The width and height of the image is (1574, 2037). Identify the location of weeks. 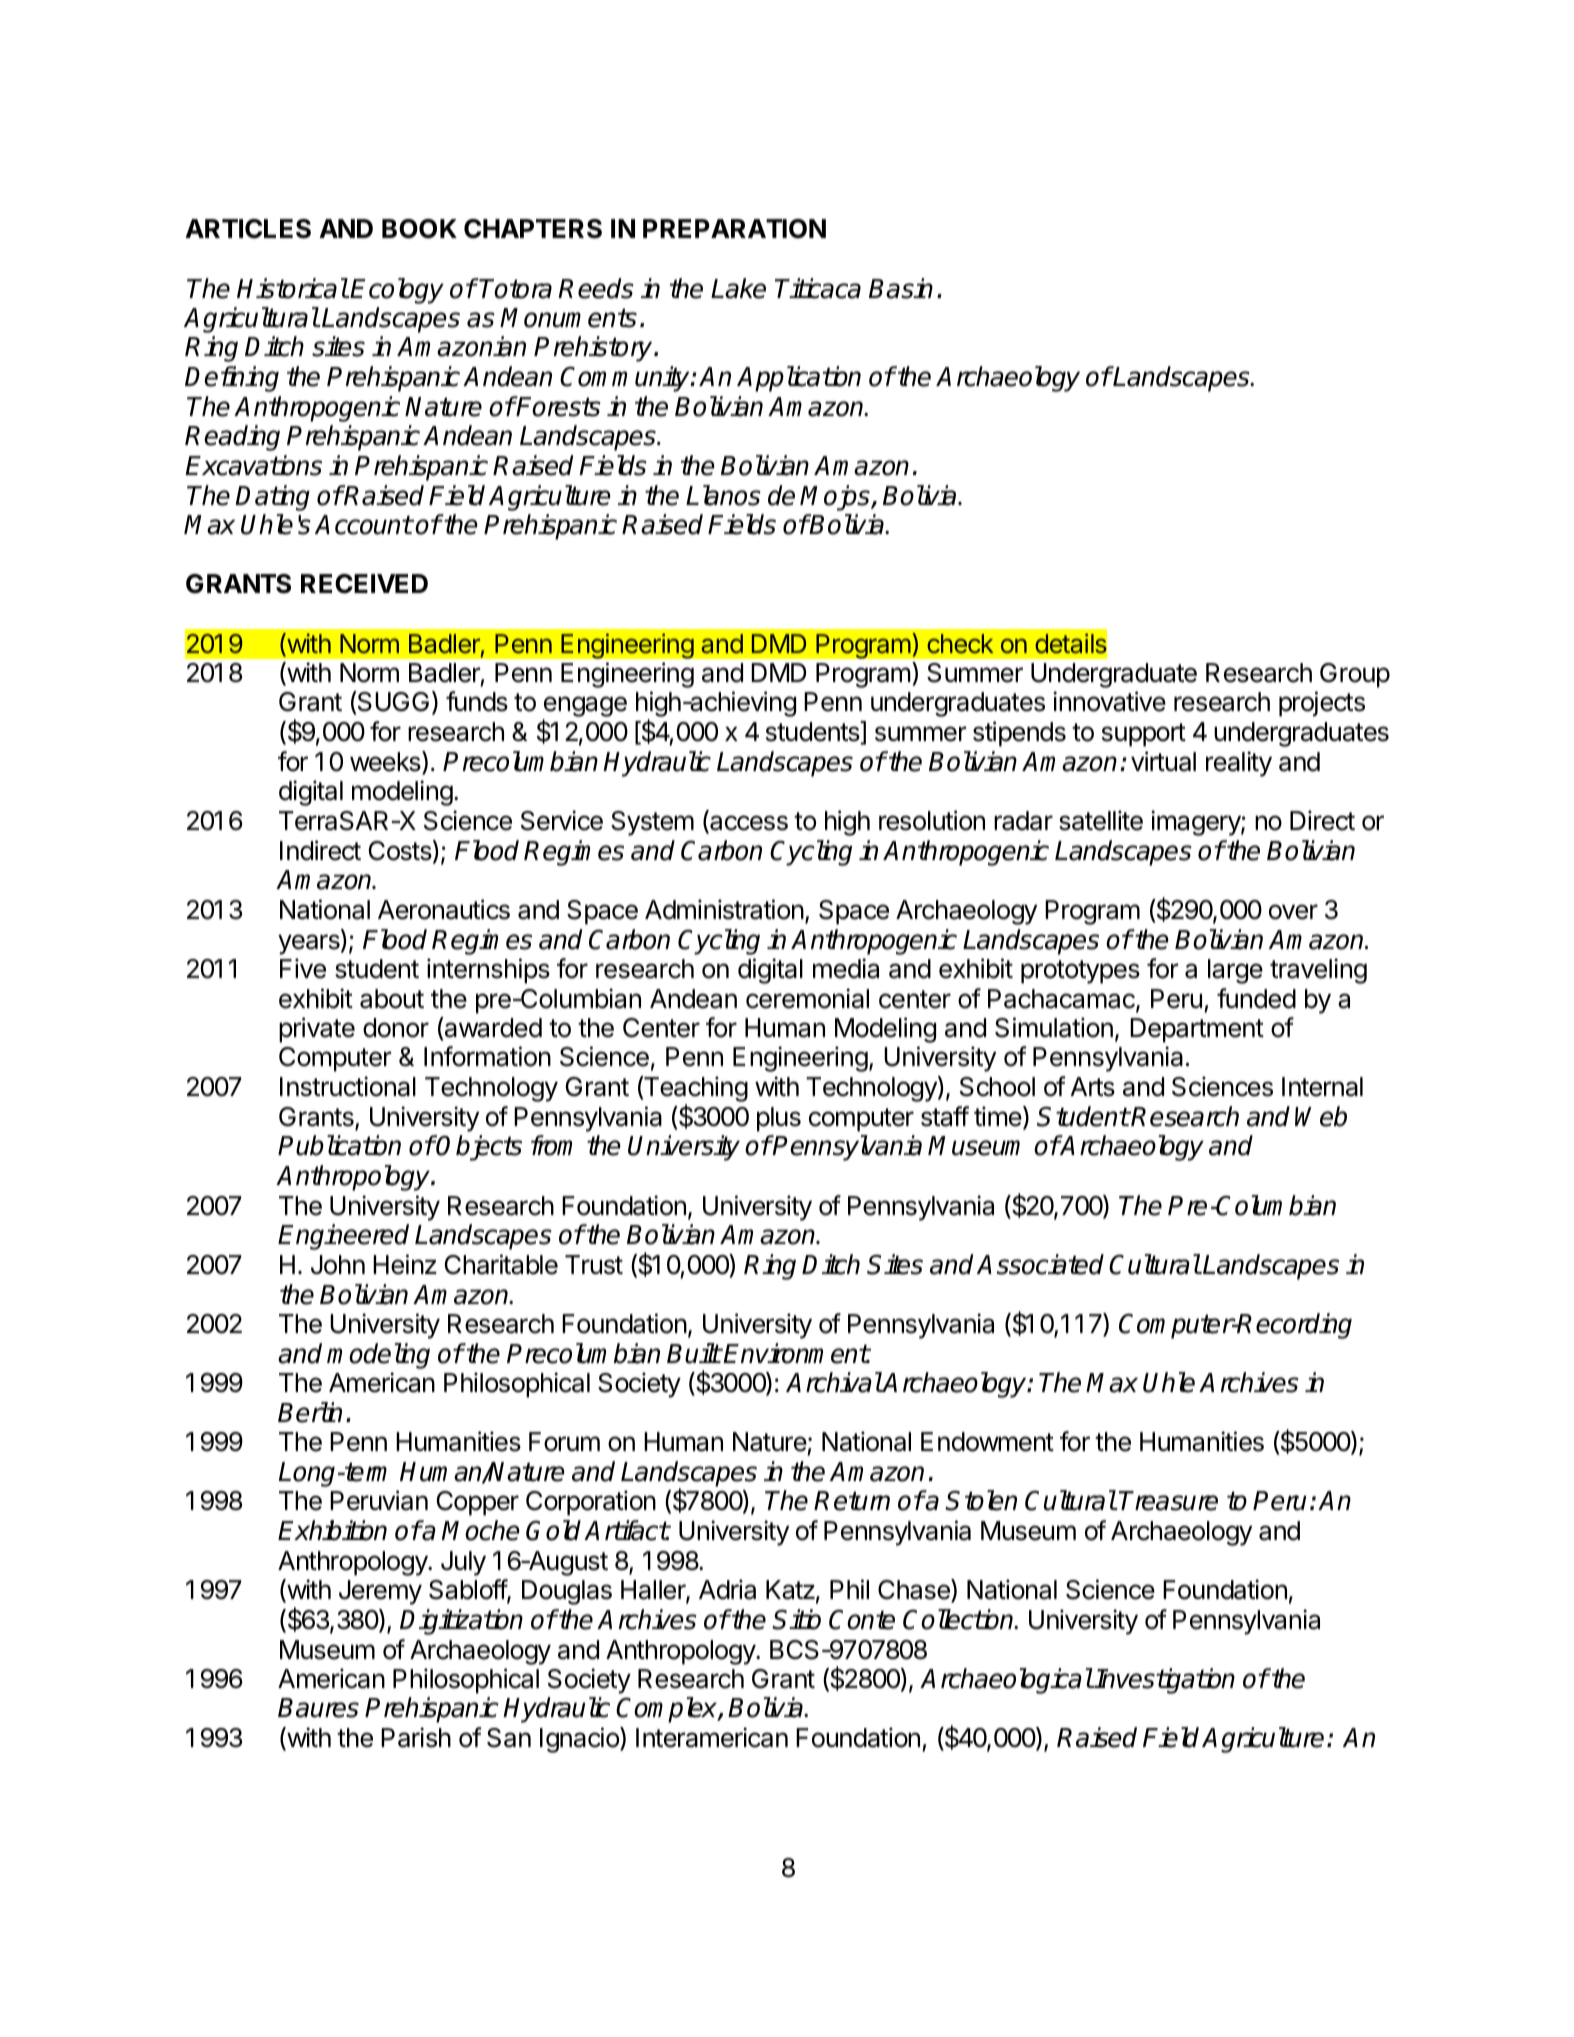
(386, 762).
